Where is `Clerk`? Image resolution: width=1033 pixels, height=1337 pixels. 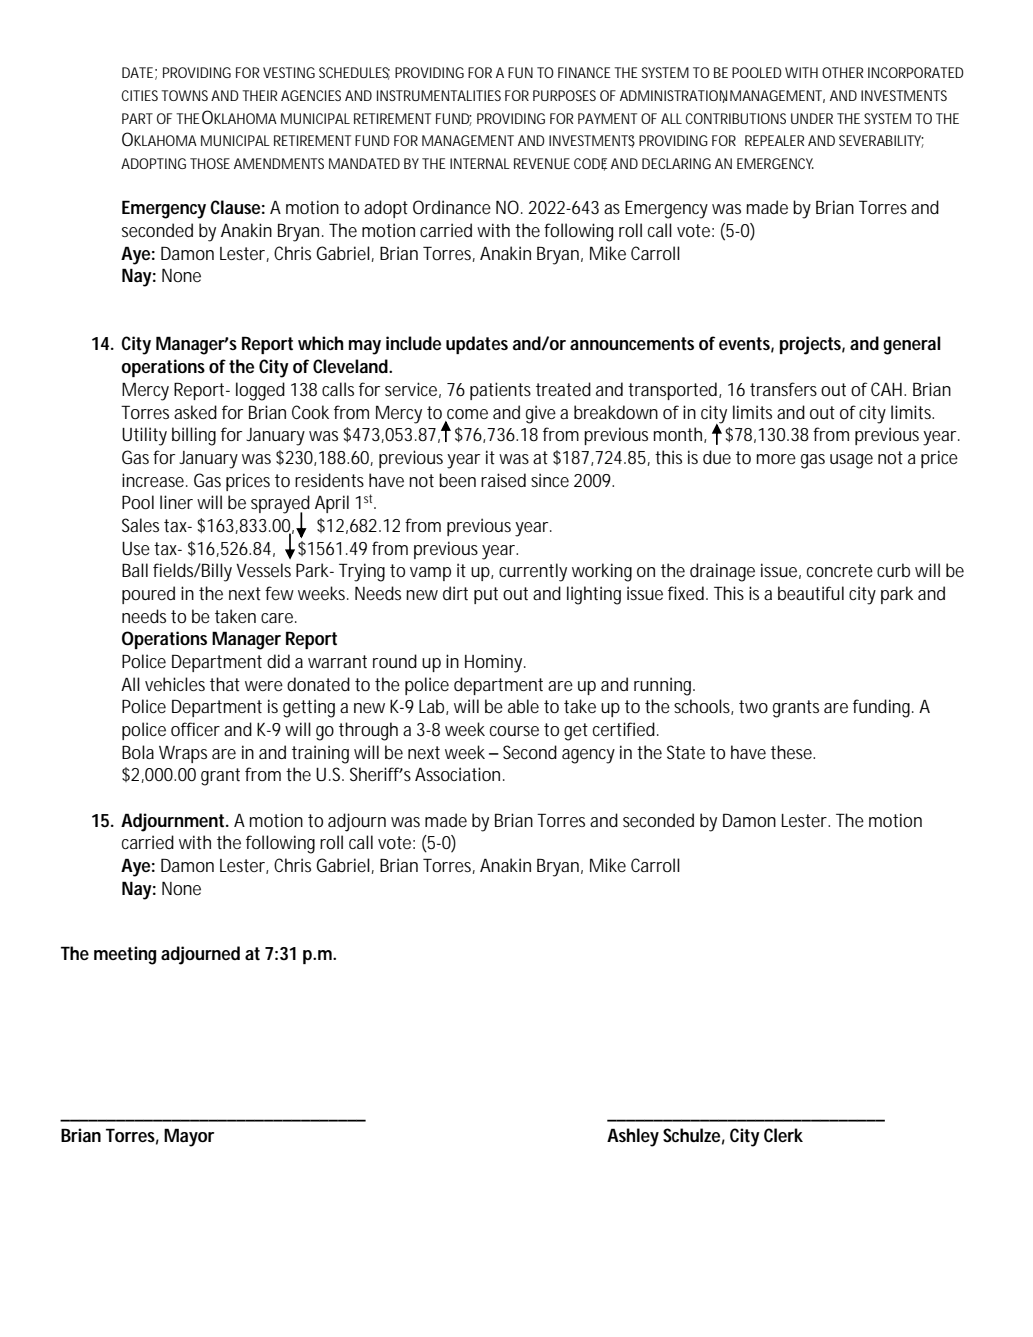 Clerk is located at coordinates (783, 1135).
